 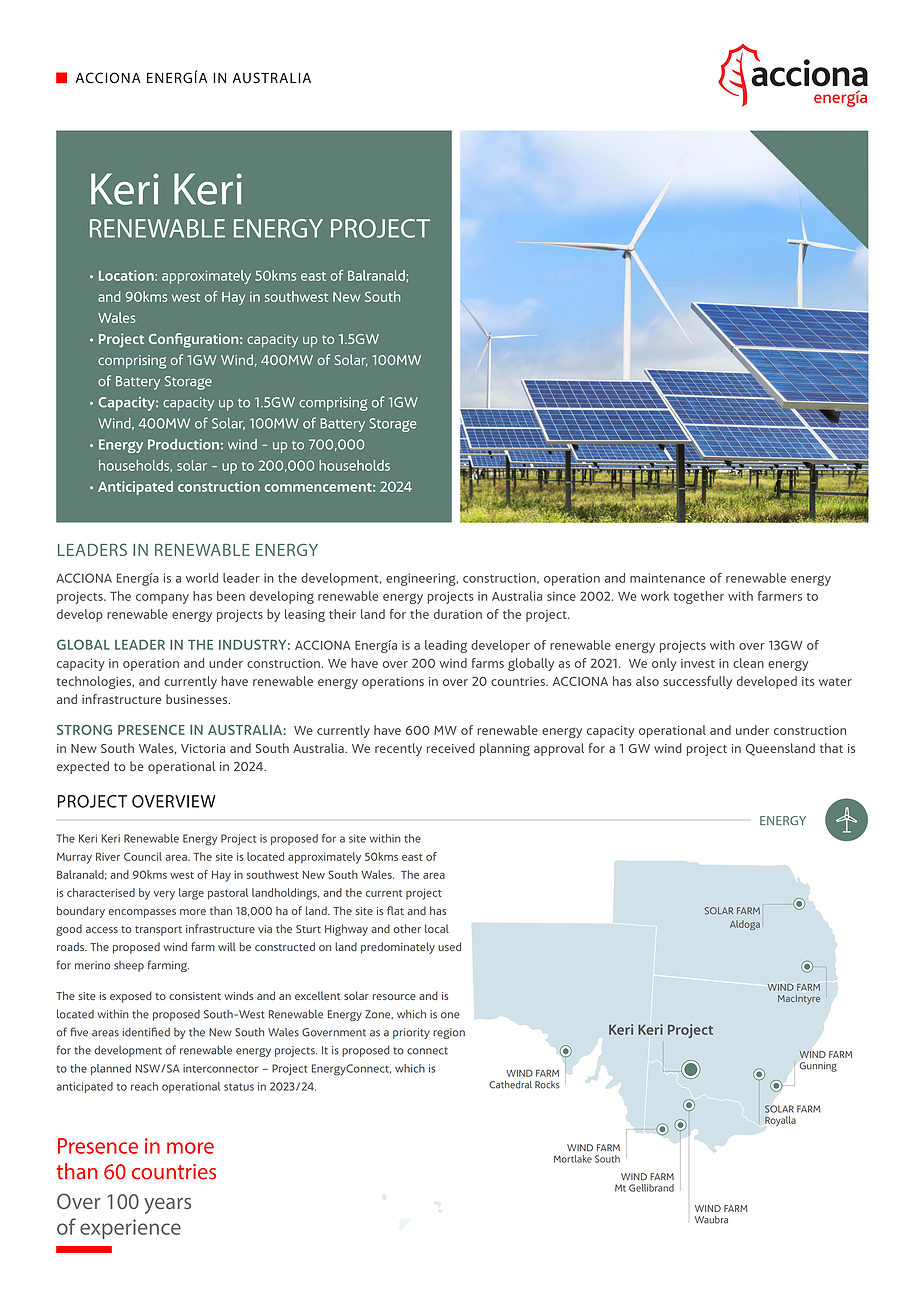 I want to click on Council, so click(x=143, y=856).
